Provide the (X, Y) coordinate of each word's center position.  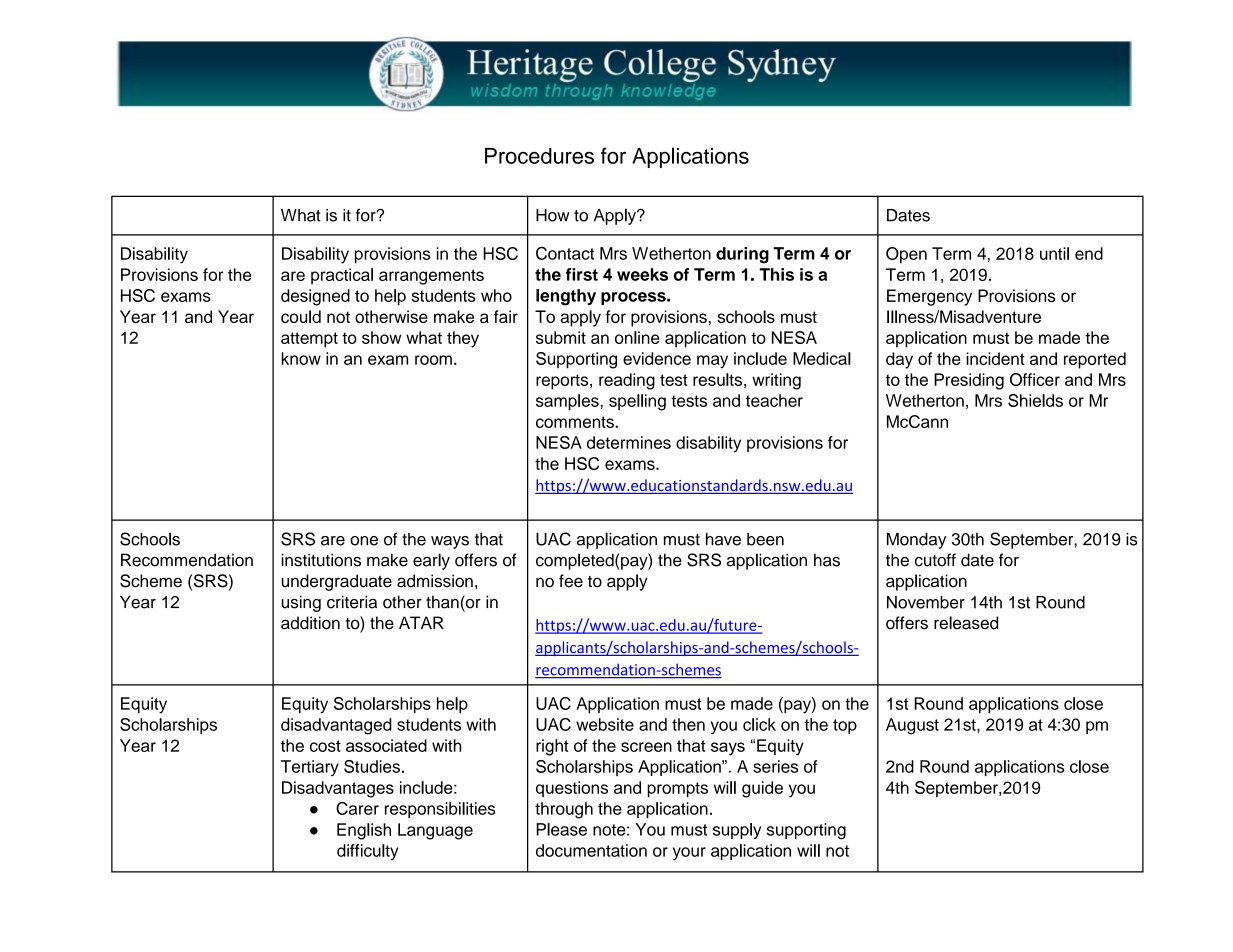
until (1054, 253)
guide (762, 789)
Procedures (539, 156)
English (364, 831)
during (742, 255)
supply (737, 831)
